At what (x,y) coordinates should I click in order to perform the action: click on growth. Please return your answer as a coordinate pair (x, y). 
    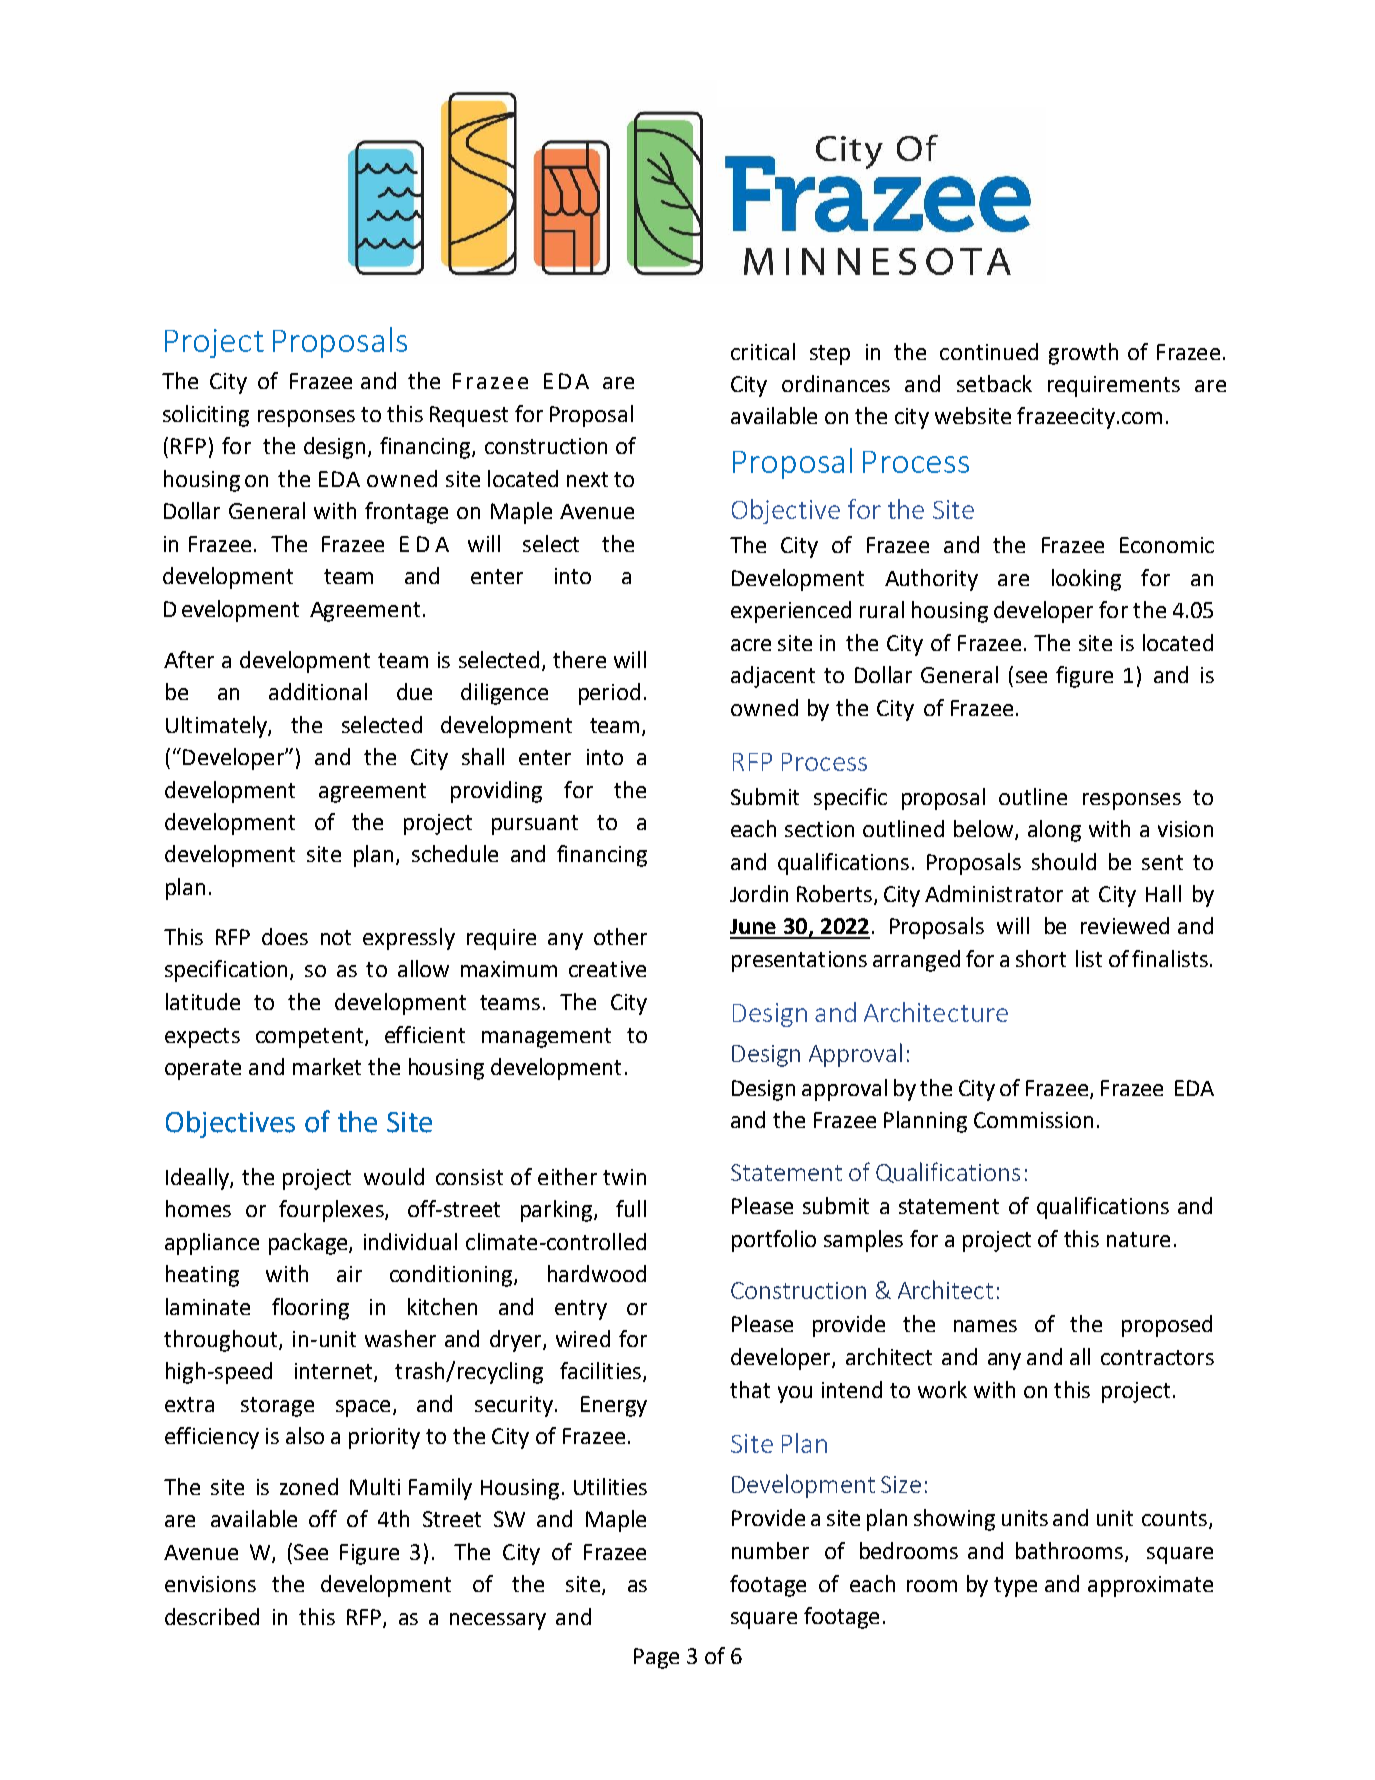
    Looking at the image, I should click on (1083, 354).
